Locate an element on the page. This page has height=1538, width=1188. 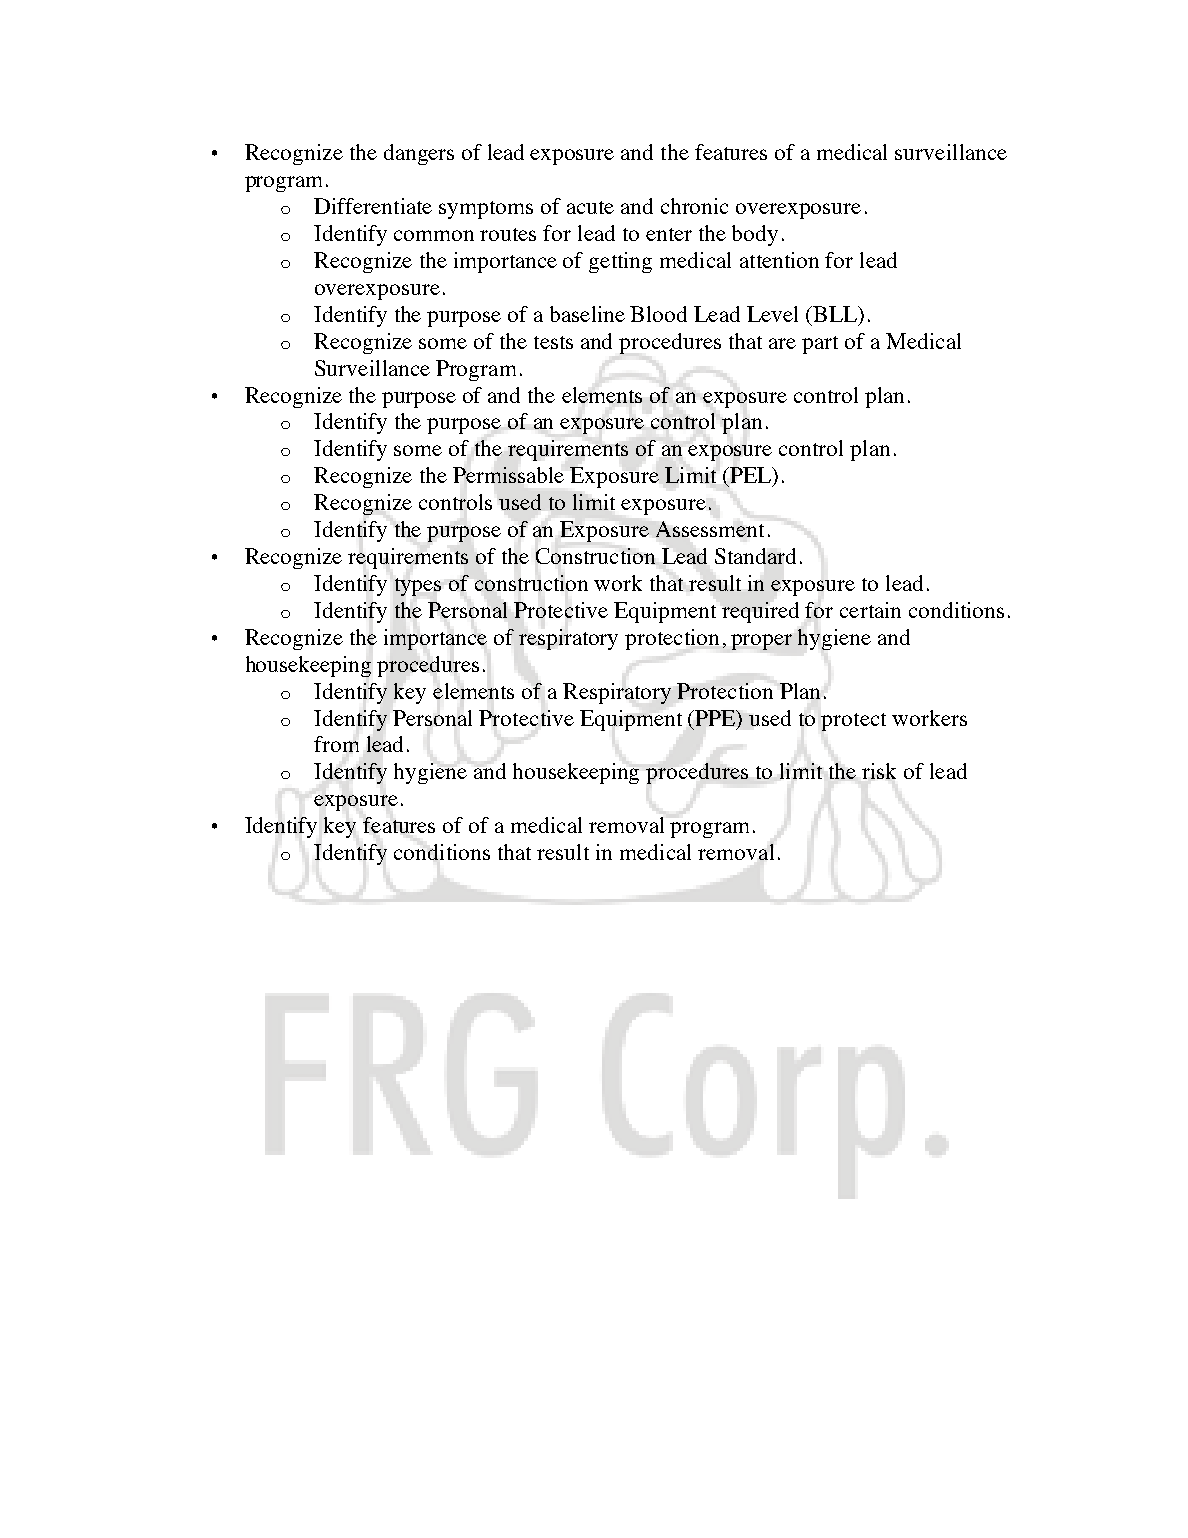
part is located at coordinates (820, 345).
